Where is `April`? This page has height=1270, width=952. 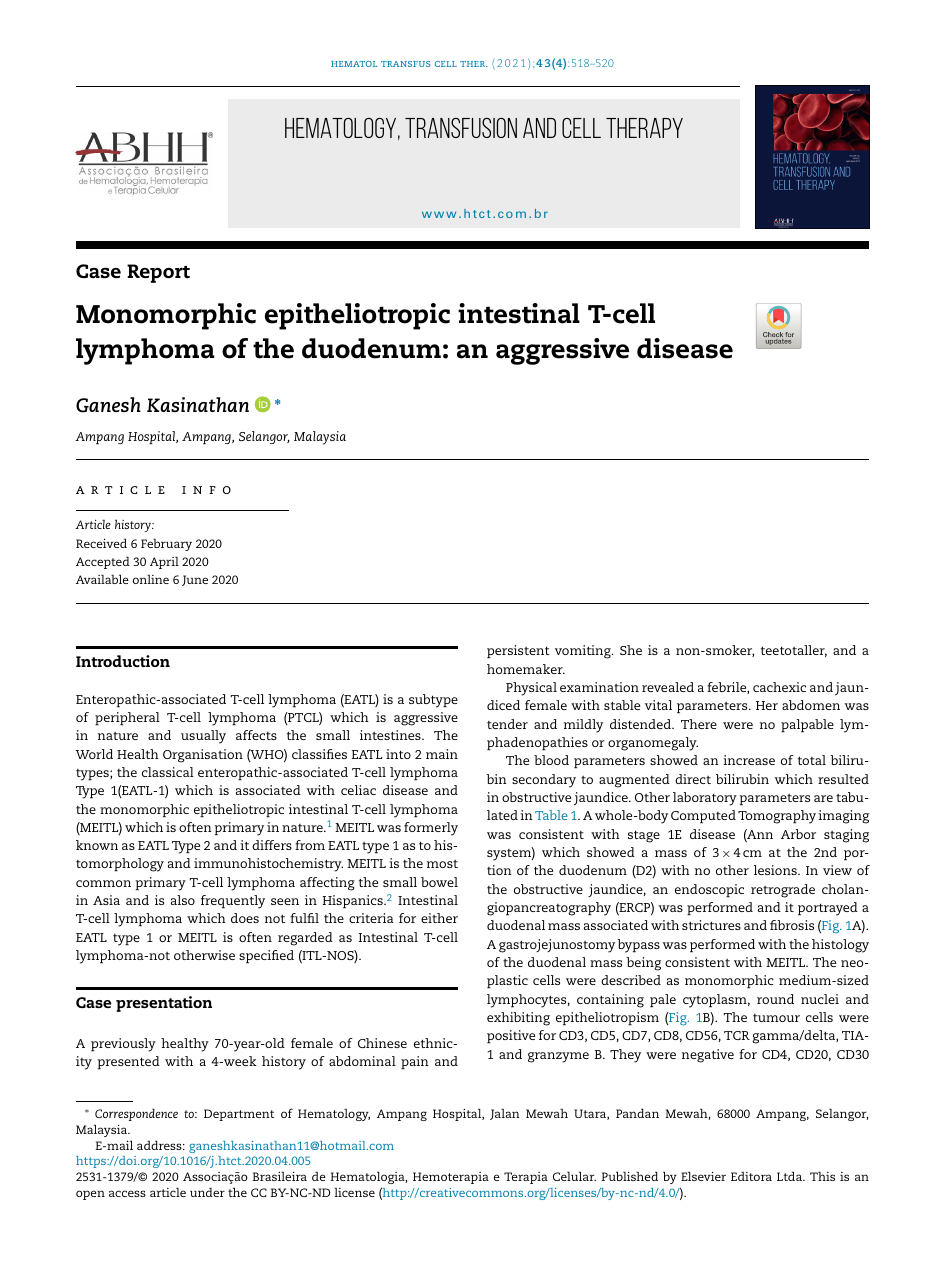 April is located at coordinates (164, 562).
